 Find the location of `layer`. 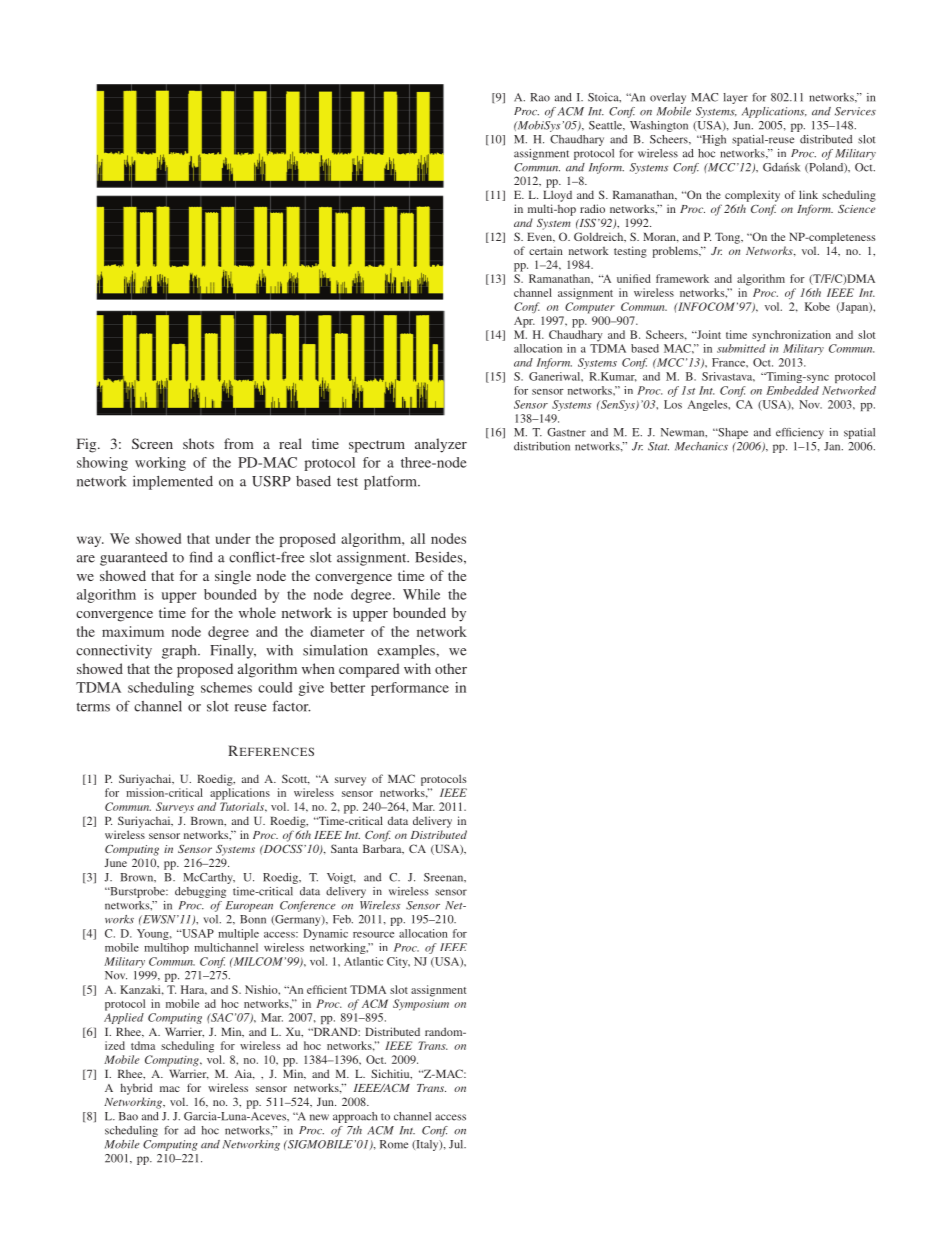

layer is located at coordinates (735, 98).
